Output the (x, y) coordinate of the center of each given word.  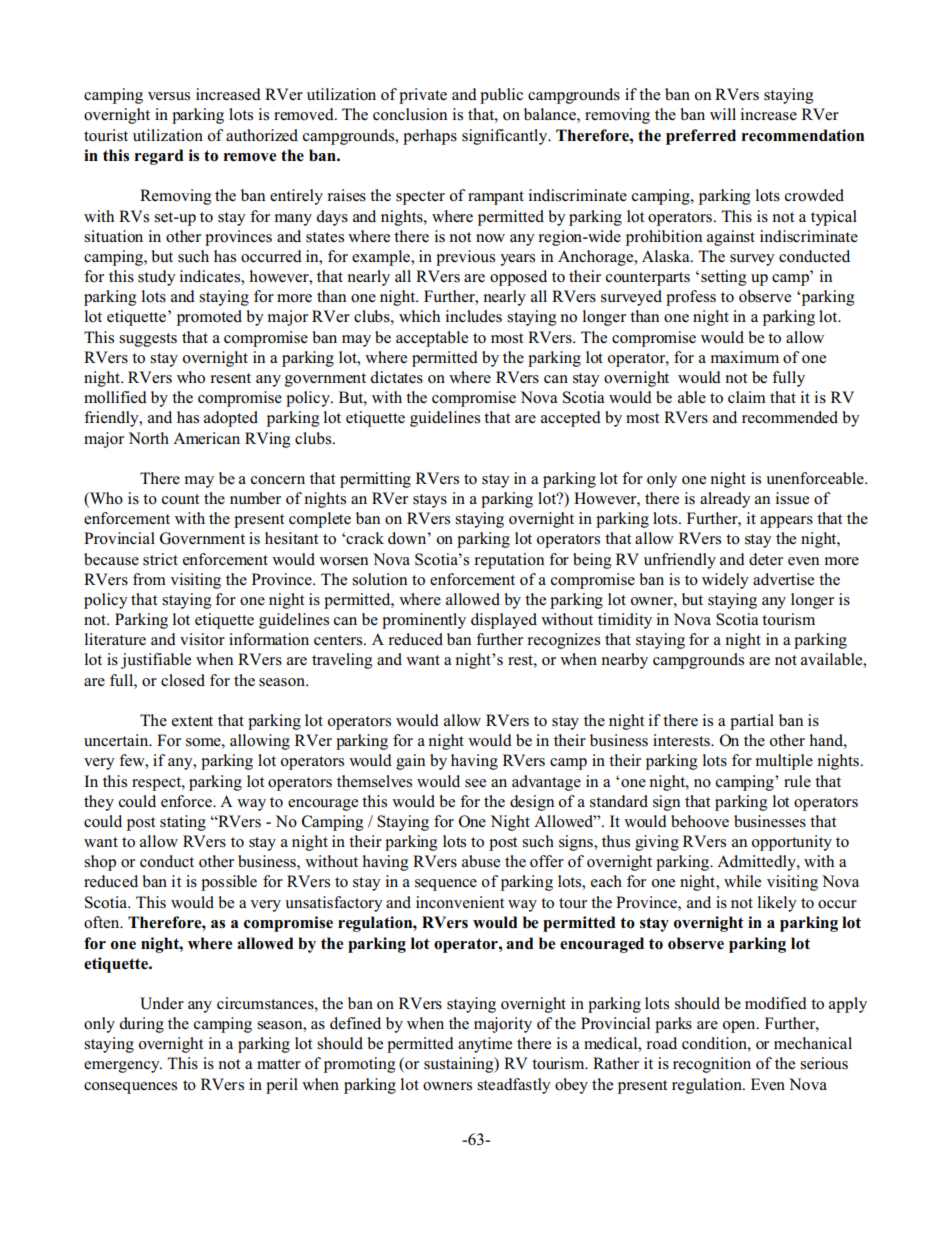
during (141, 1025)
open (740, 1027)
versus (169, 96)
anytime (485, 1045)
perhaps (430, 137)
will (723, 114)
